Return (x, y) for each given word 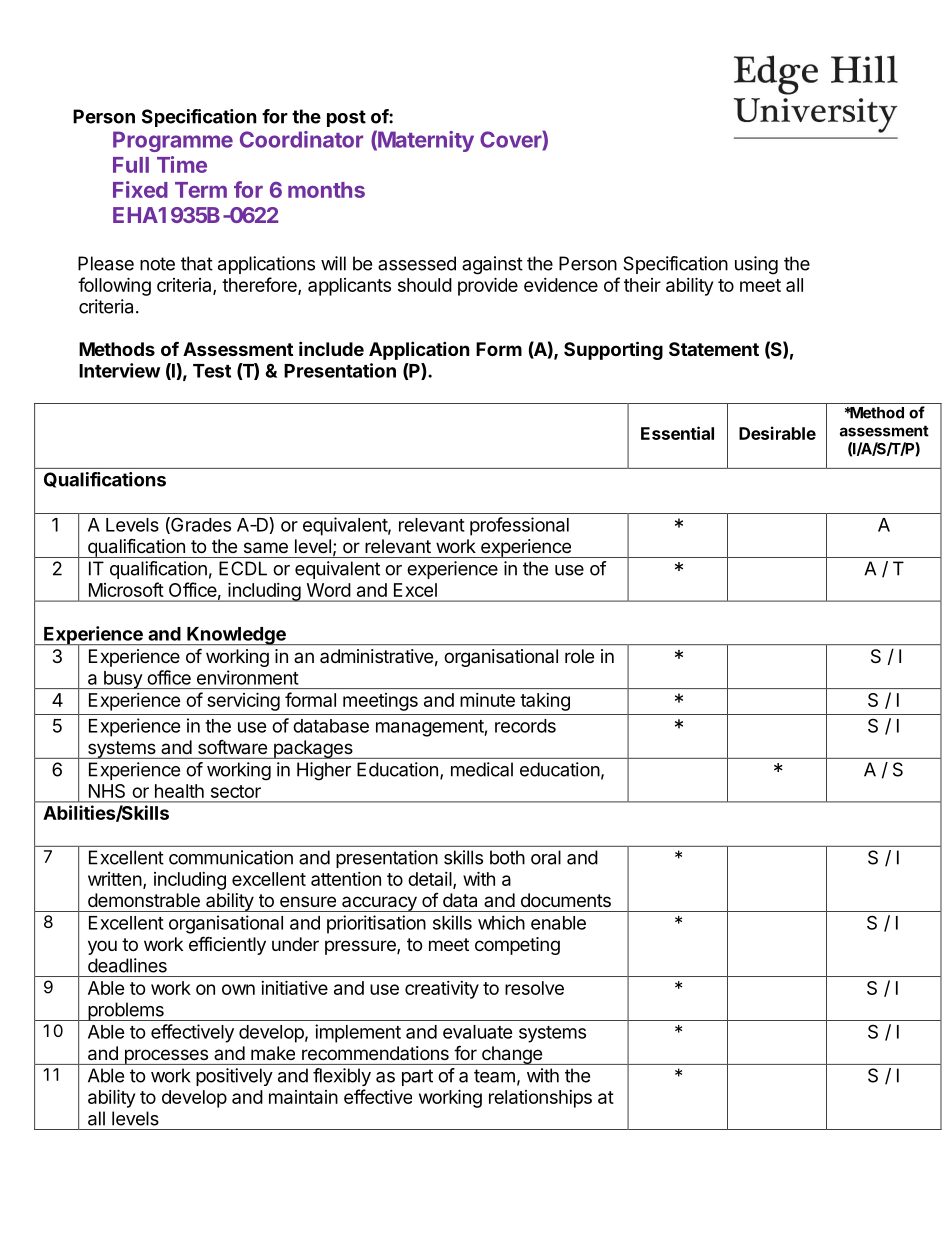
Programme (173, 141)
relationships (540, 1099)
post (346, 118)
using (756, 265)
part (417, 1077)
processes (166, 1057)
